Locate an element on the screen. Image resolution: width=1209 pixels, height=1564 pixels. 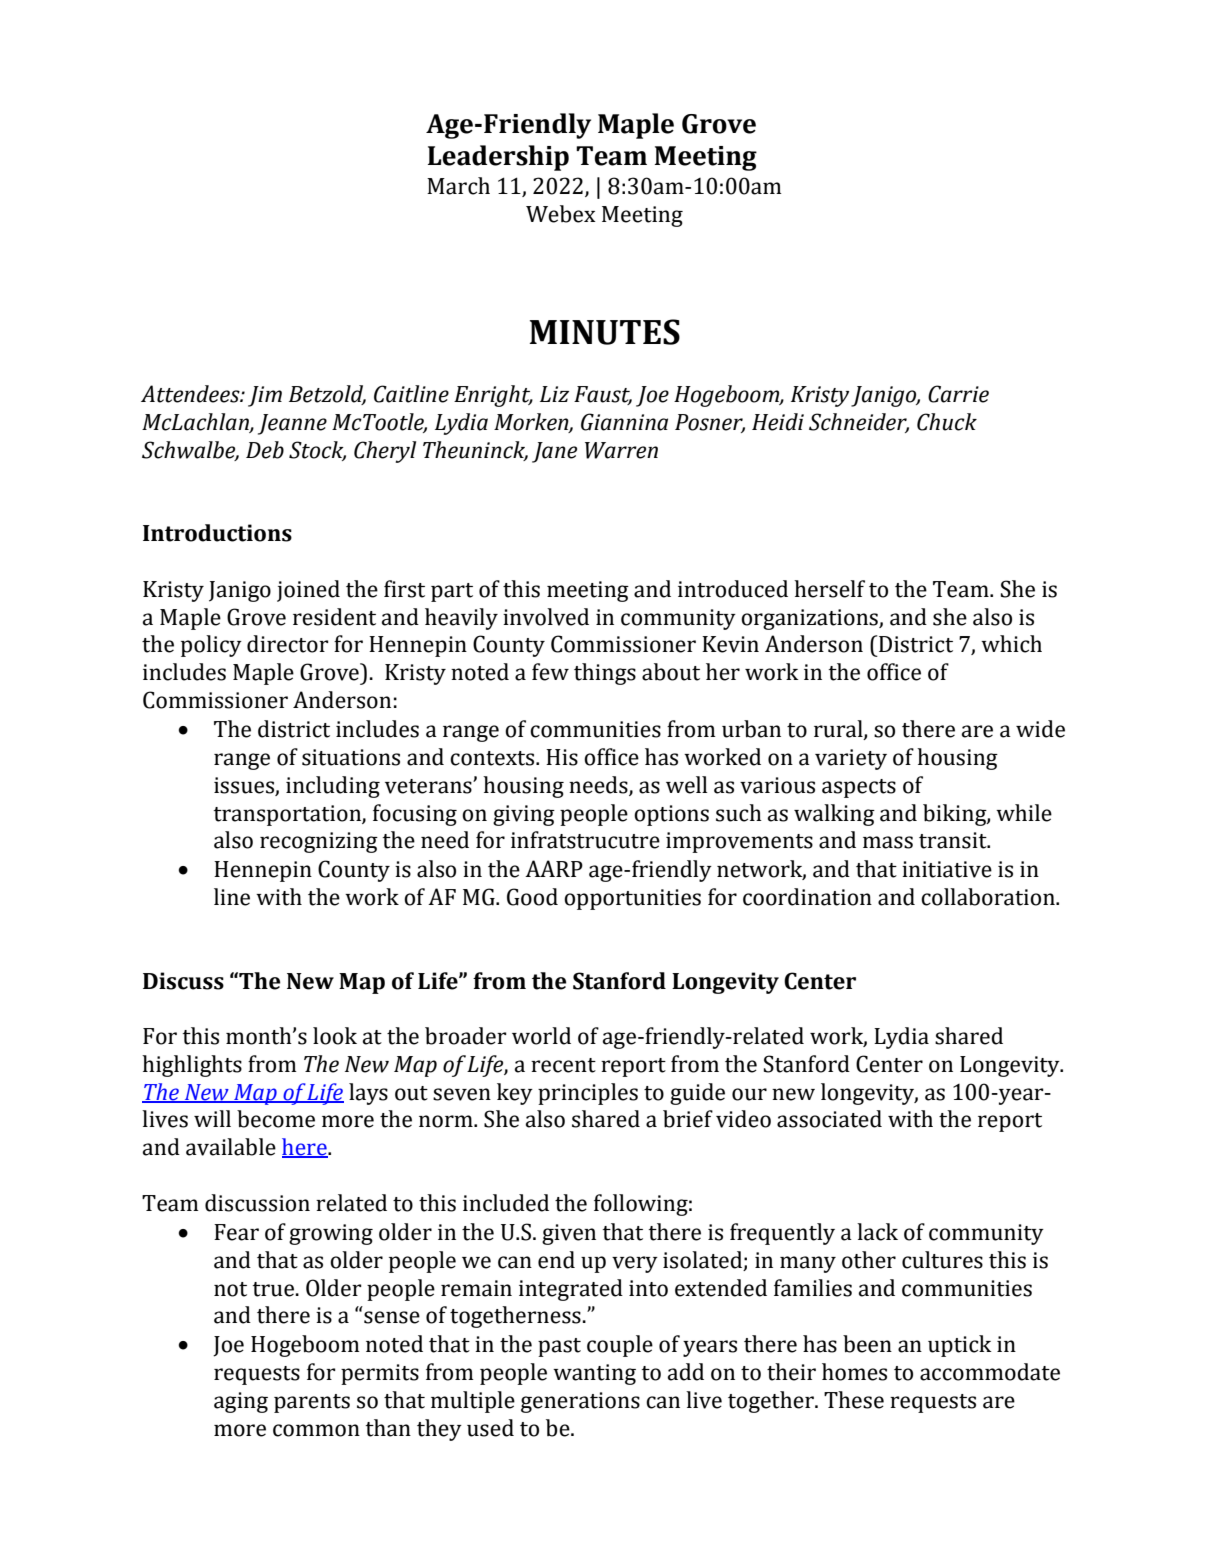
which is located at coordinates (1011, 644).
